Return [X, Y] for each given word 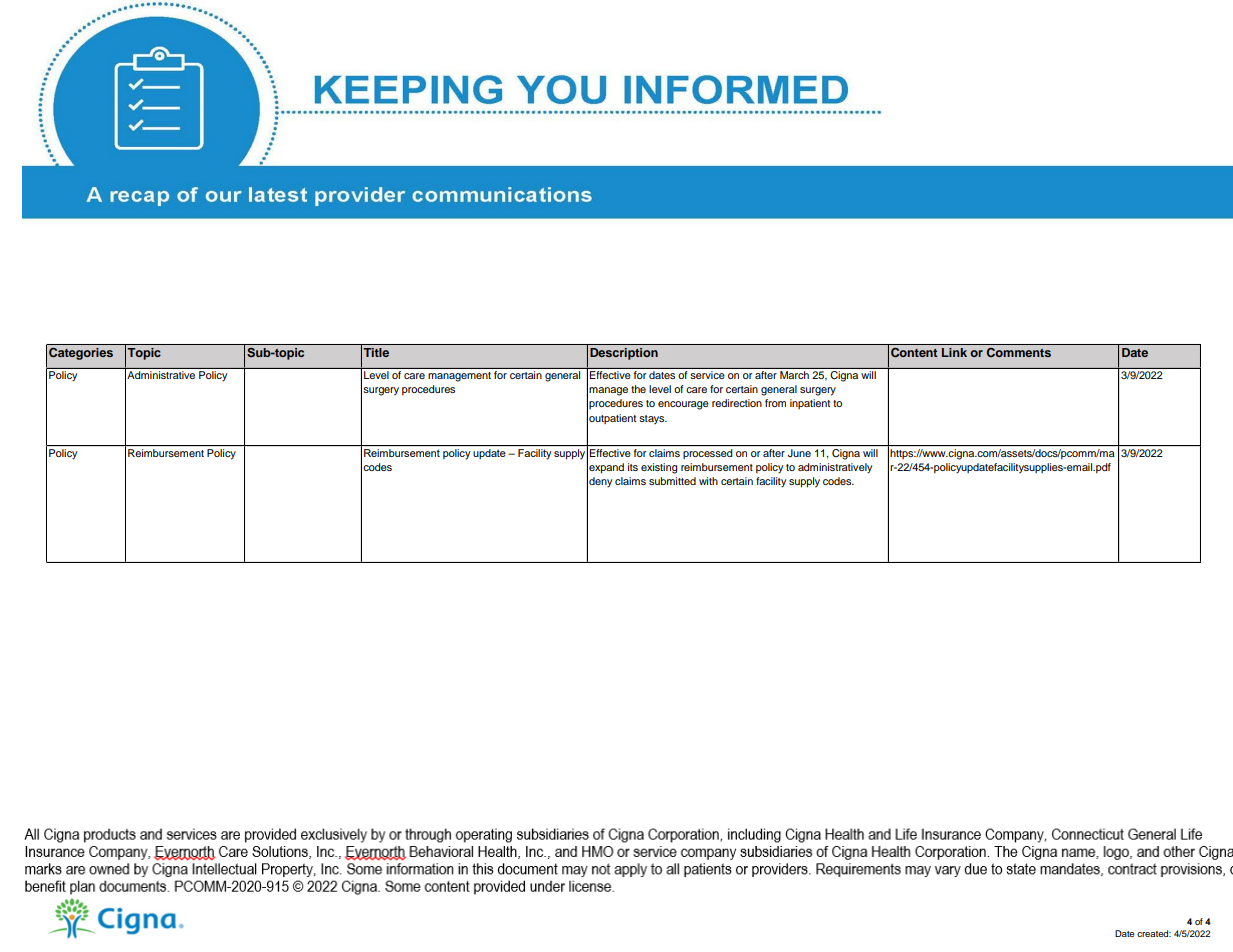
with [708, 481]
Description [624, 354]
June [799, 453]
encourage [683, 405]
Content [914, 352]
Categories [81, 354]
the [638, 389]
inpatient [810, 404]
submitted [672, 481]
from [775, 403]
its [633, 467]
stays [653, 420]
